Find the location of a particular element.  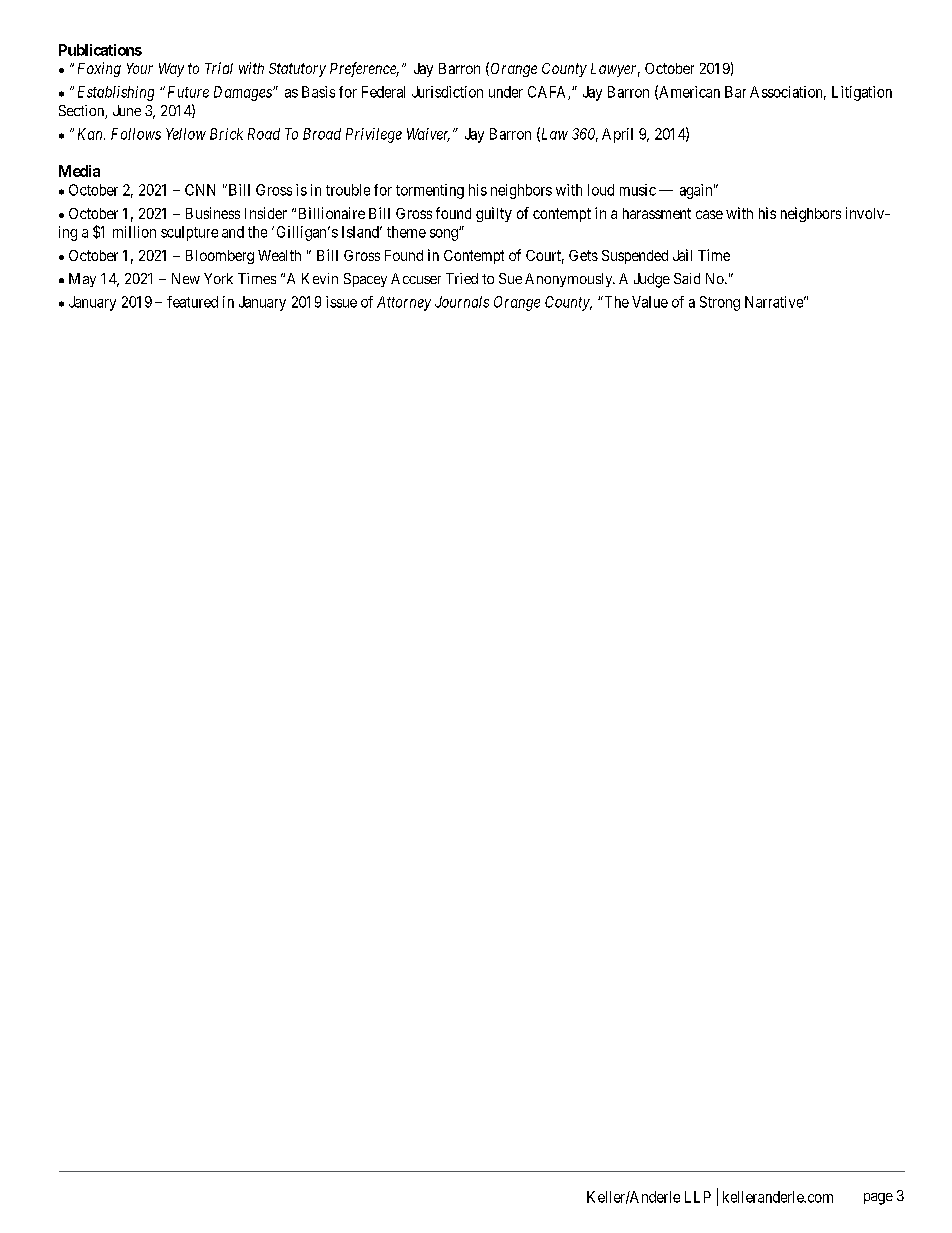

Strong is located at coordinates (720, 303).
